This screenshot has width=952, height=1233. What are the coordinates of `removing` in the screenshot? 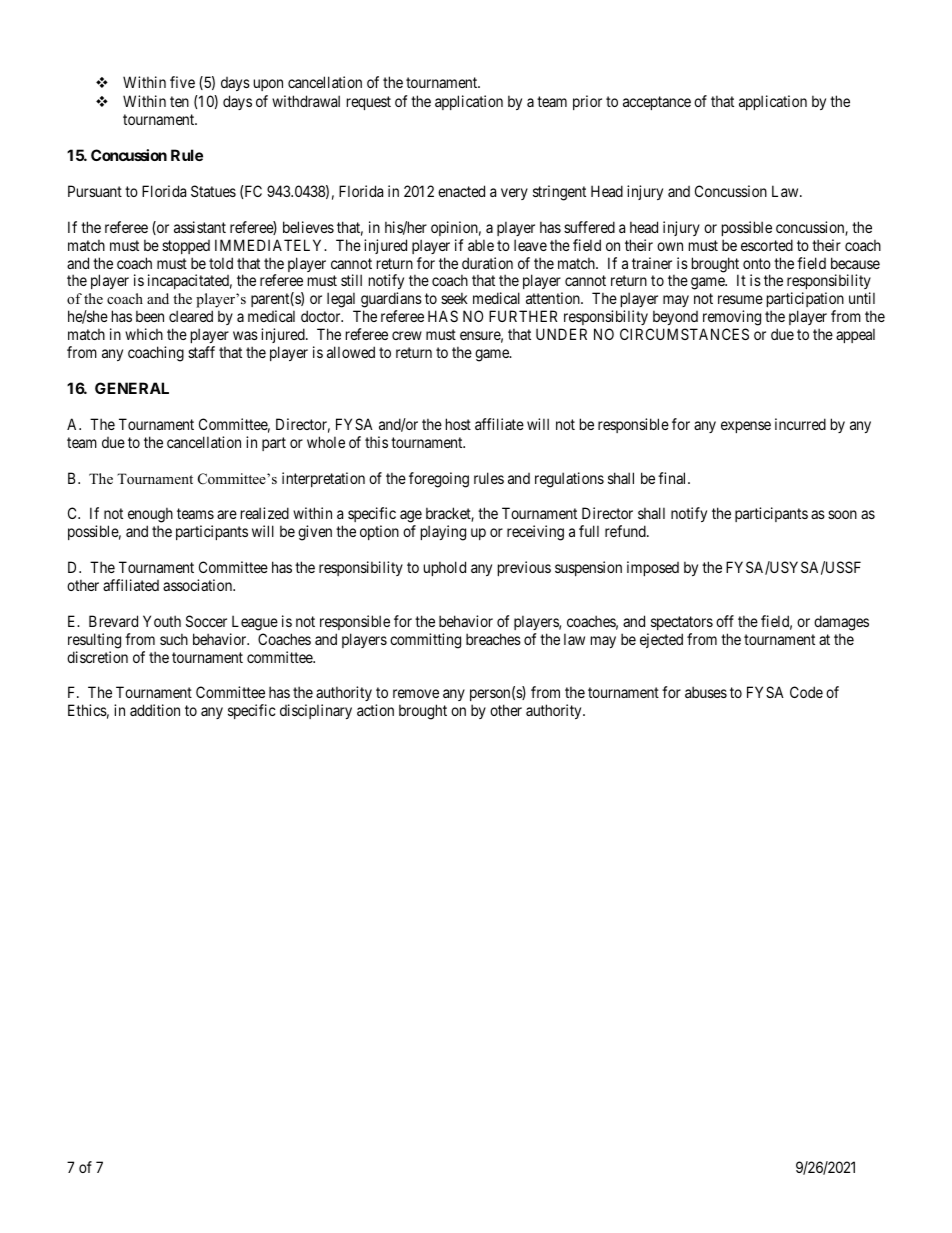 It's located at (732, 319).
